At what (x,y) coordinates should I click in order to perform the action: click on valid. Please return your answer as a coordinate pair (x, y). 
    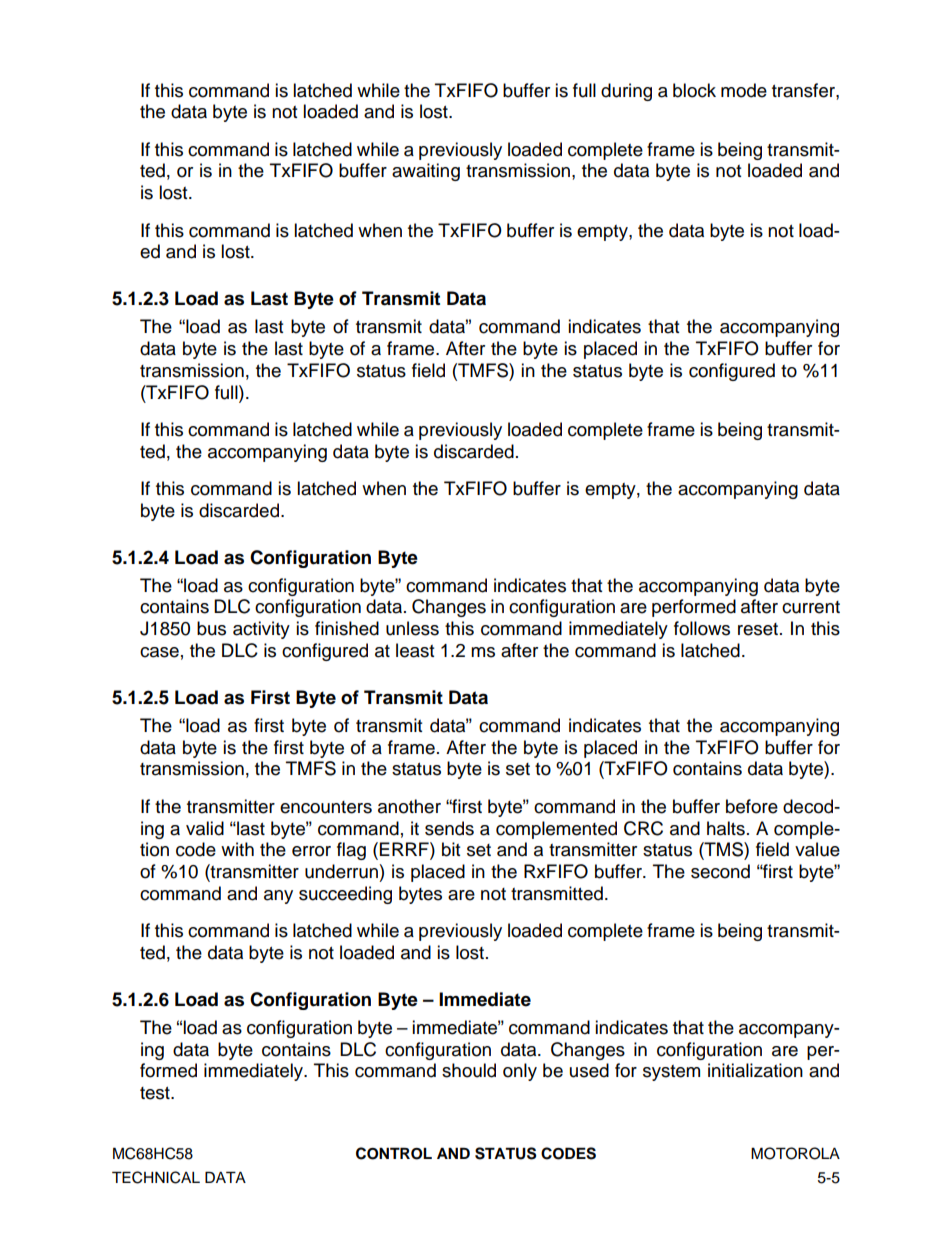
    Looking at the image, I should click on (205, 828).
